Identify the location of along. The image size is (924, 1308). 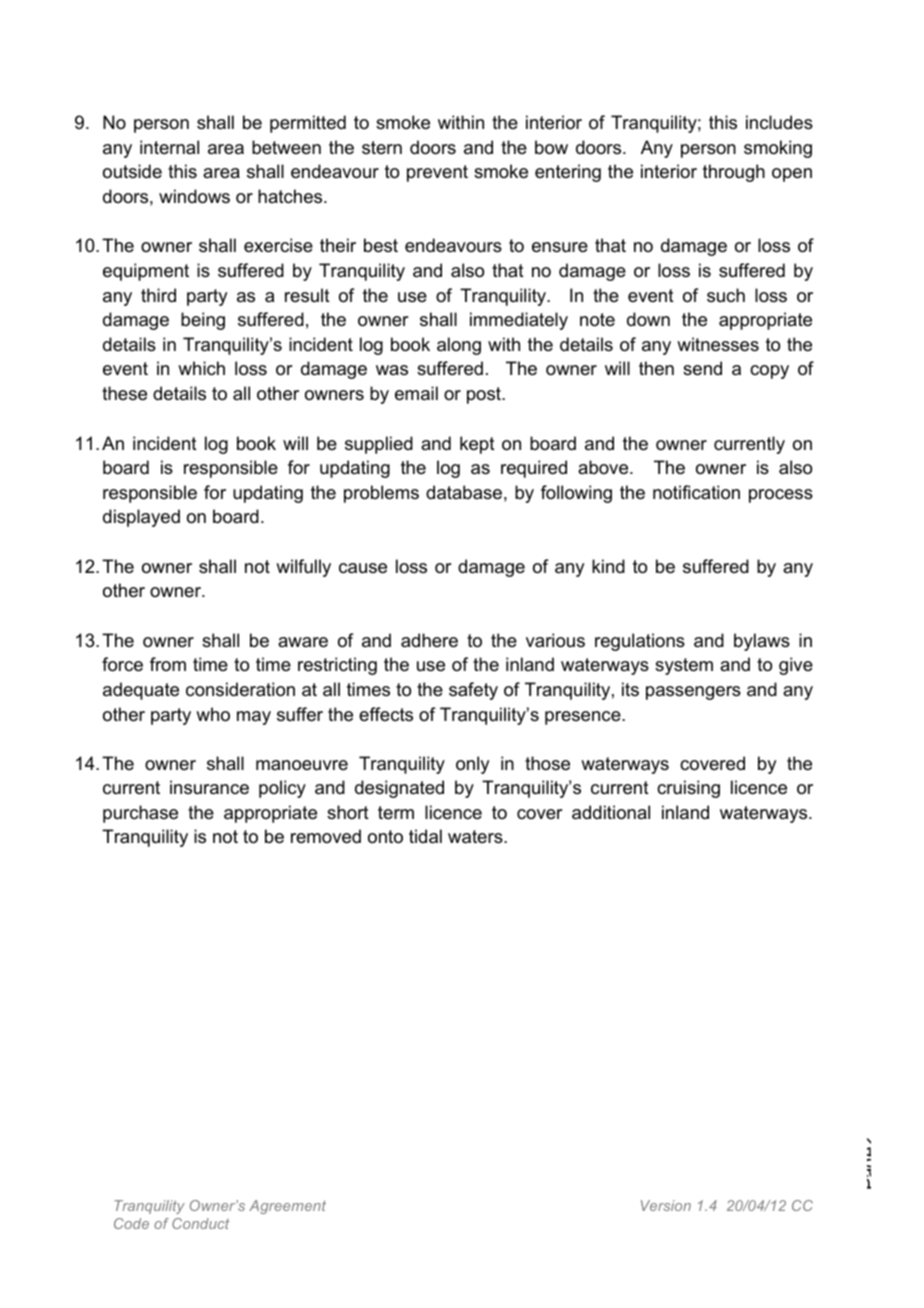
(459, 346).
